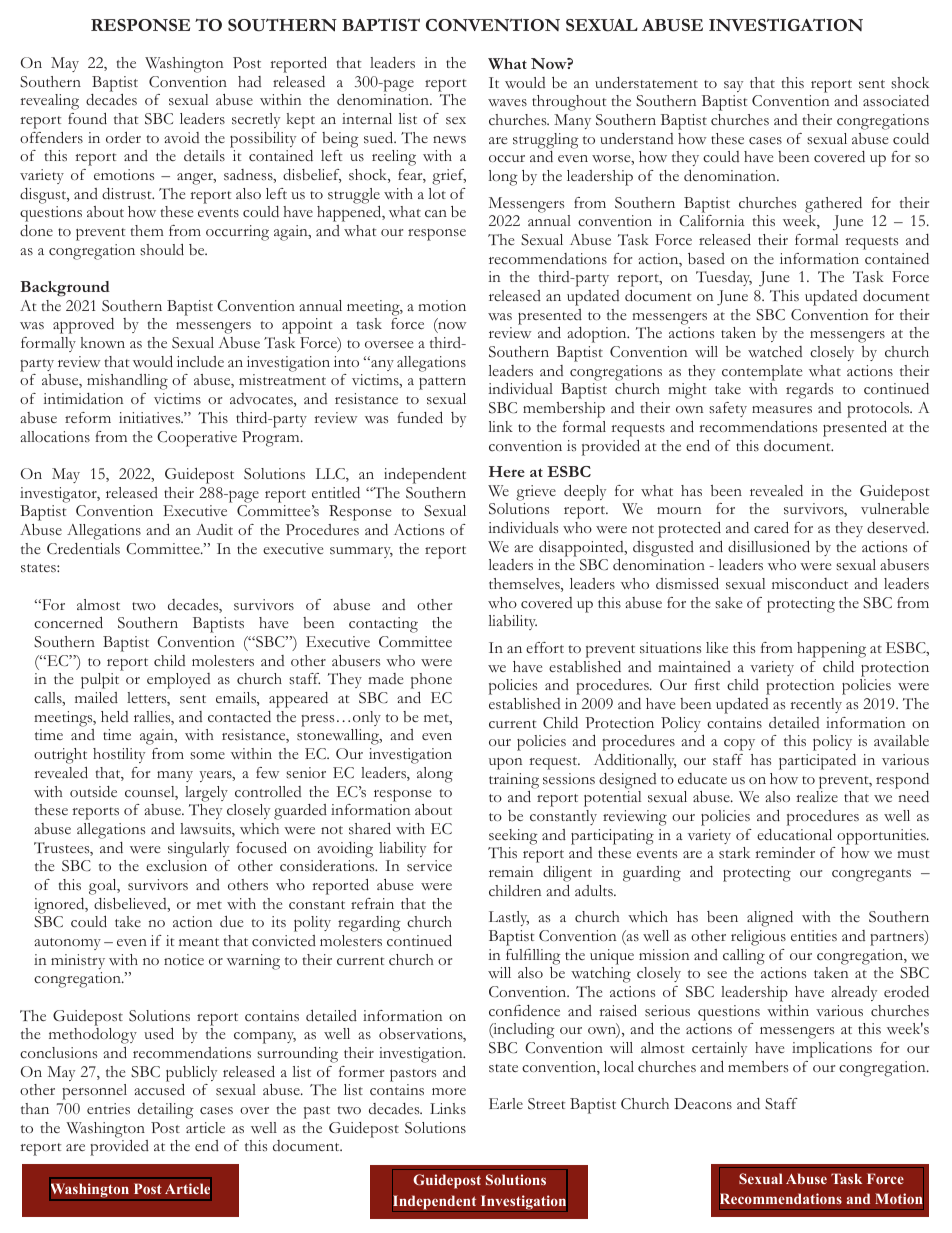 This document has width=952, height=1233. Describe the element at coordinates (507, 102) in the document. I see `waves` at that location.
